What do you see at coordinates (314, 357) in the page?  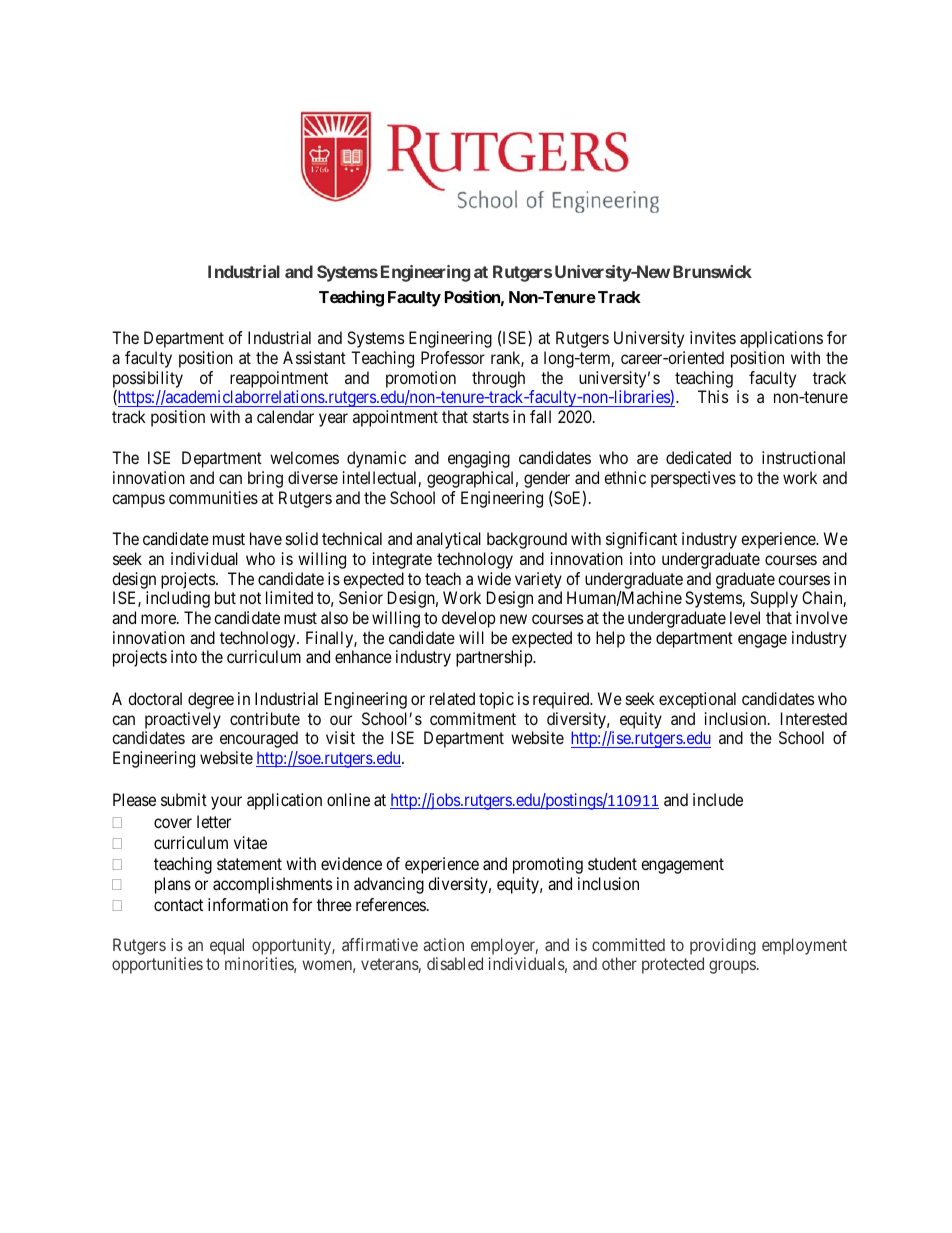 I see `Assistant` at bounding box center [314, 357].
